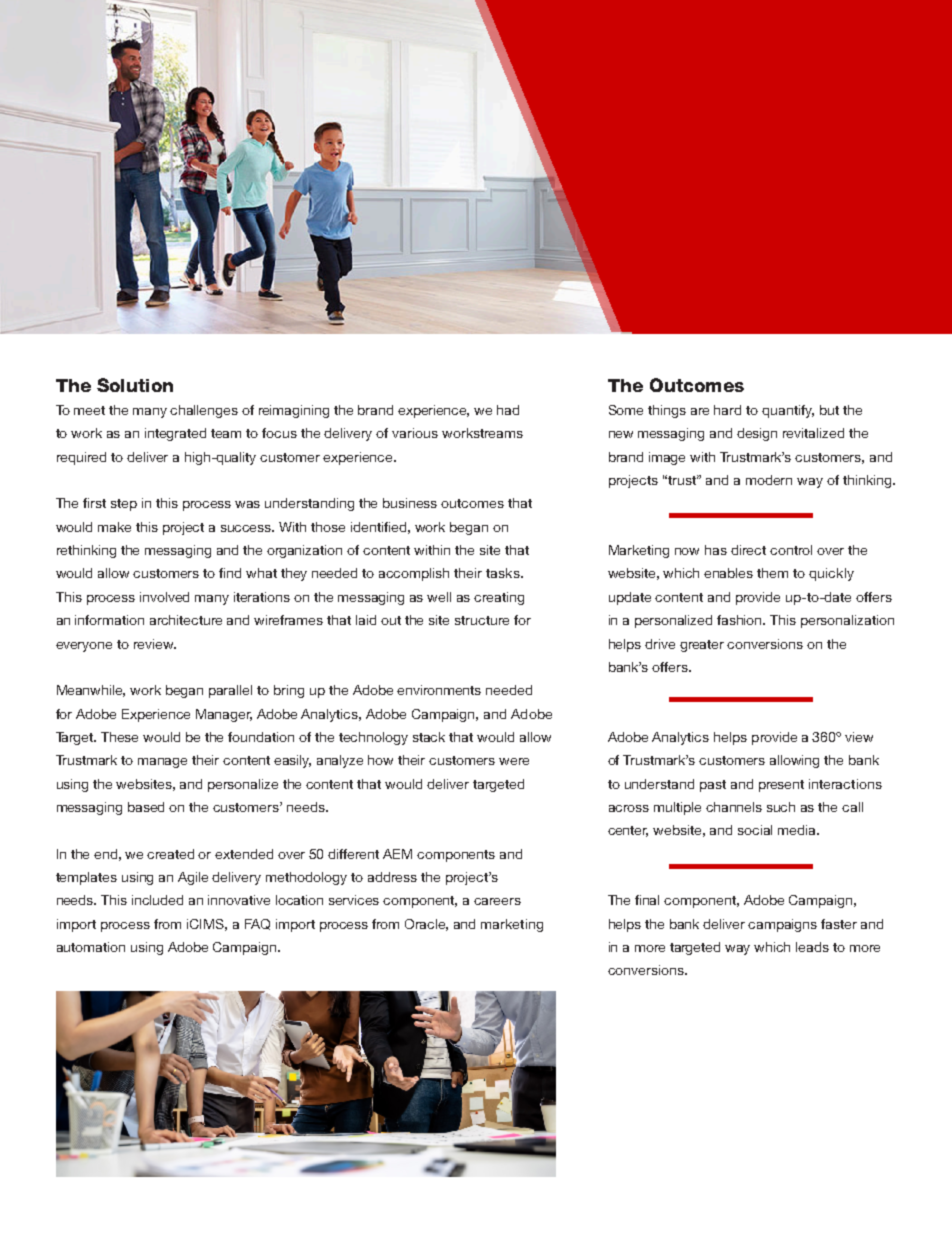 Image resolution: width=952 pixels, height=1233 pixels. Describe the element at coordinates (788, 411) in the screenshot. I see `quantify` at that location.
